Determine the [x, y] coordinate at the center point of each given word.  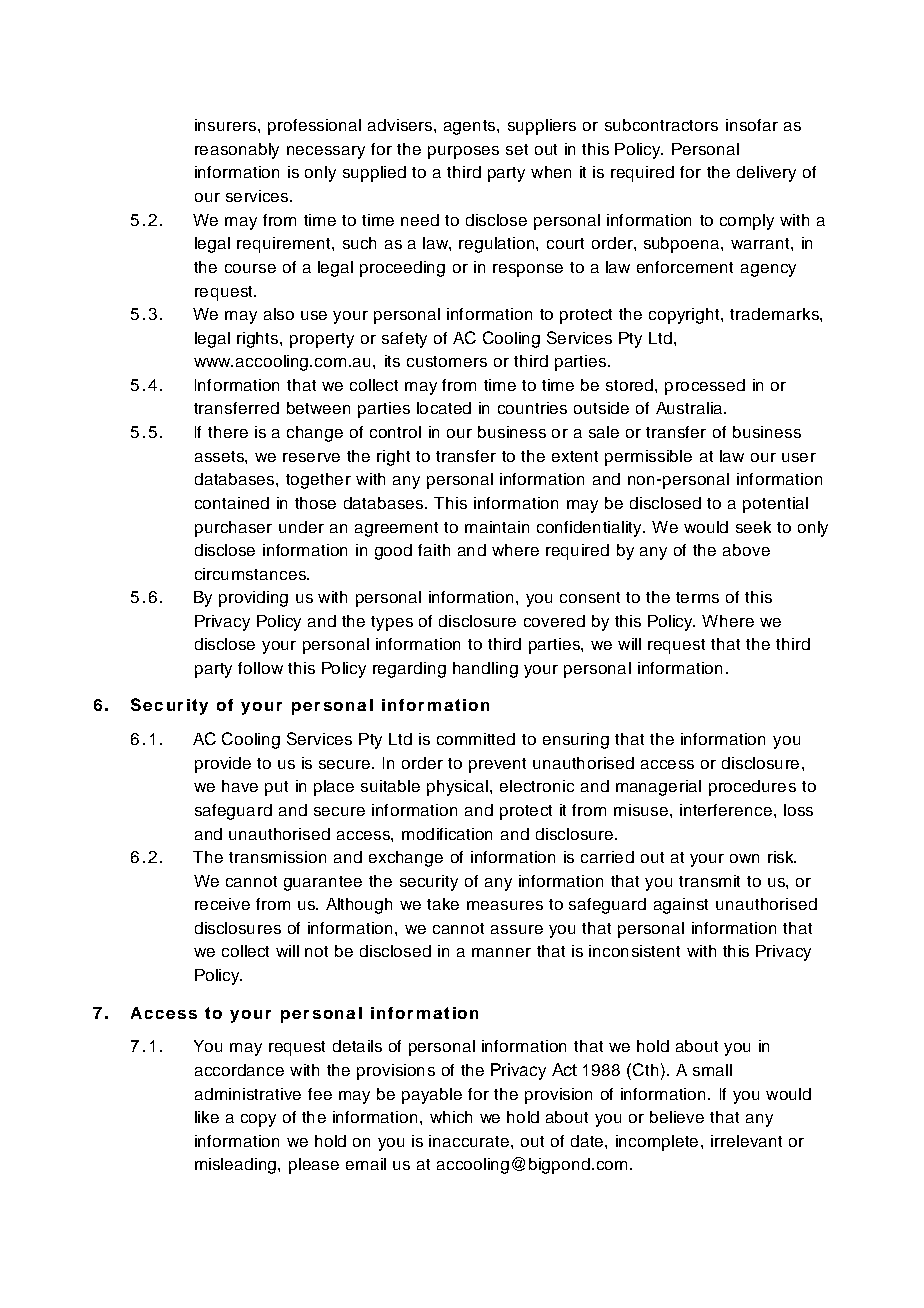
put [276, 788]
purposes [463, 152]
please [314, 1166]
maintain [497, 527]
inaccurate [469, 1141]
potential [775, 505]
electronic [537, 786]
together [318, 481]
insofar [752, 125]
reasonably [237, 151]
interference [726, 810]
